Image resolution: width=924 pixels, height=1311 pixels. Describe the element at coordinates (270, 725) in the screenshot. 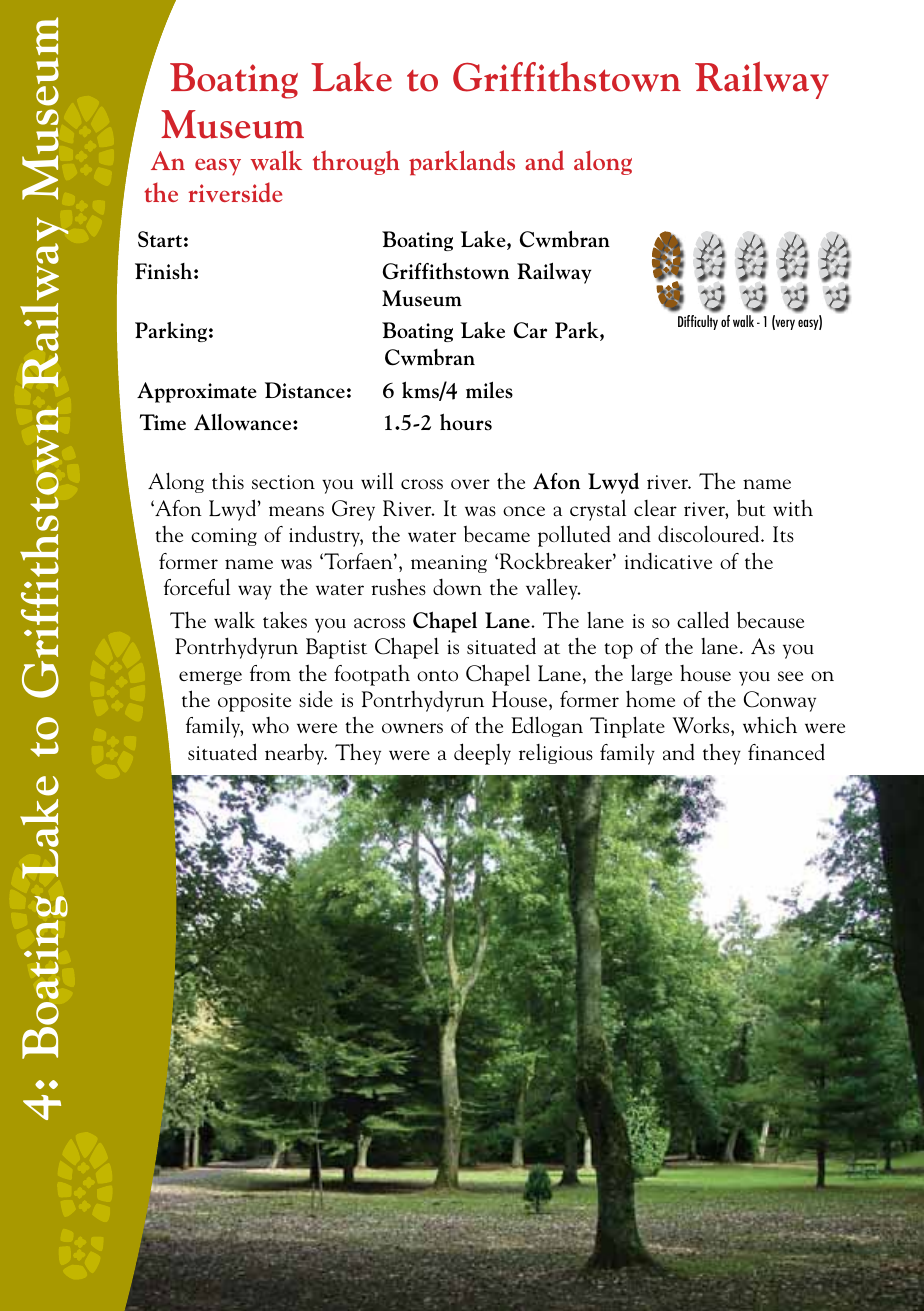

I see `who` at that location.
